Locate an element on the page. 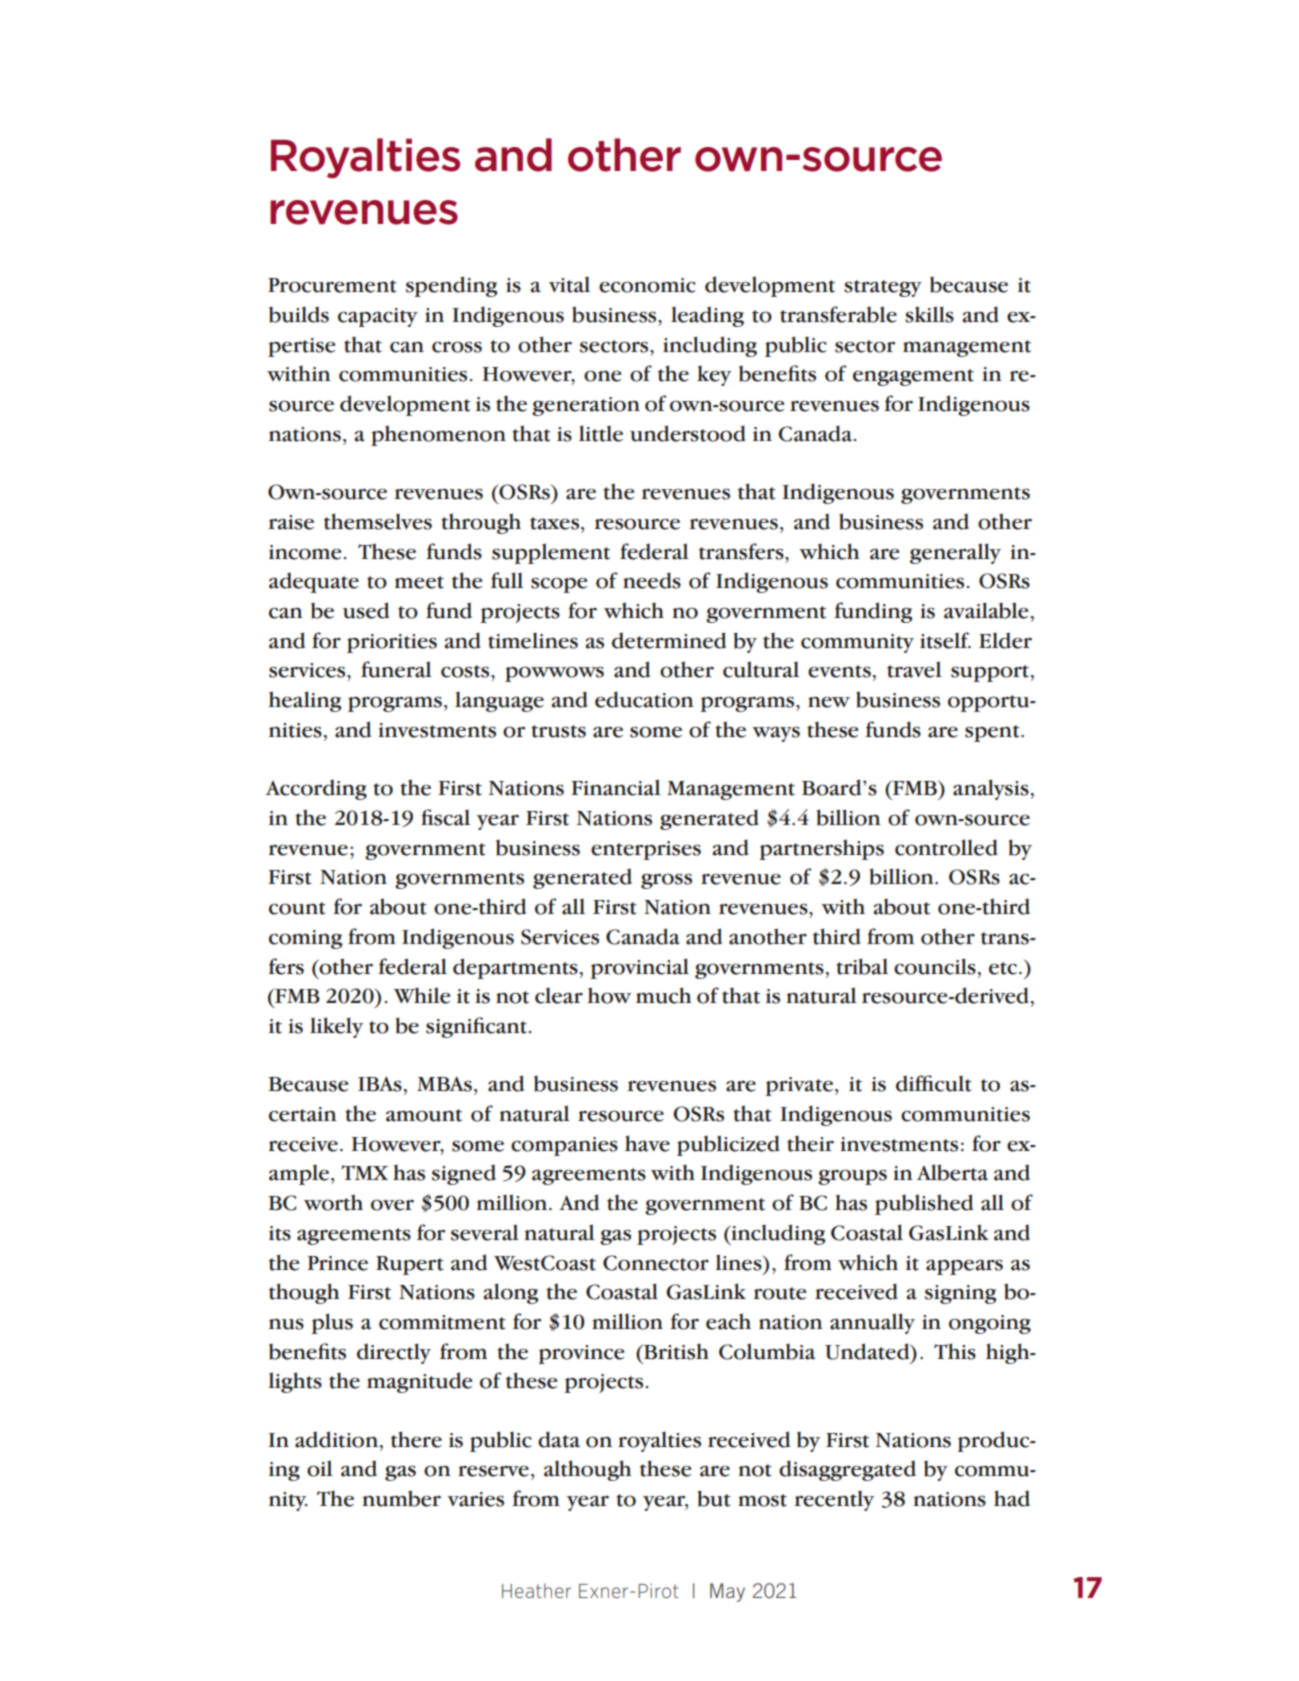 This page has width=1299, height=1681. economic is located at coordinates (647, 285).
